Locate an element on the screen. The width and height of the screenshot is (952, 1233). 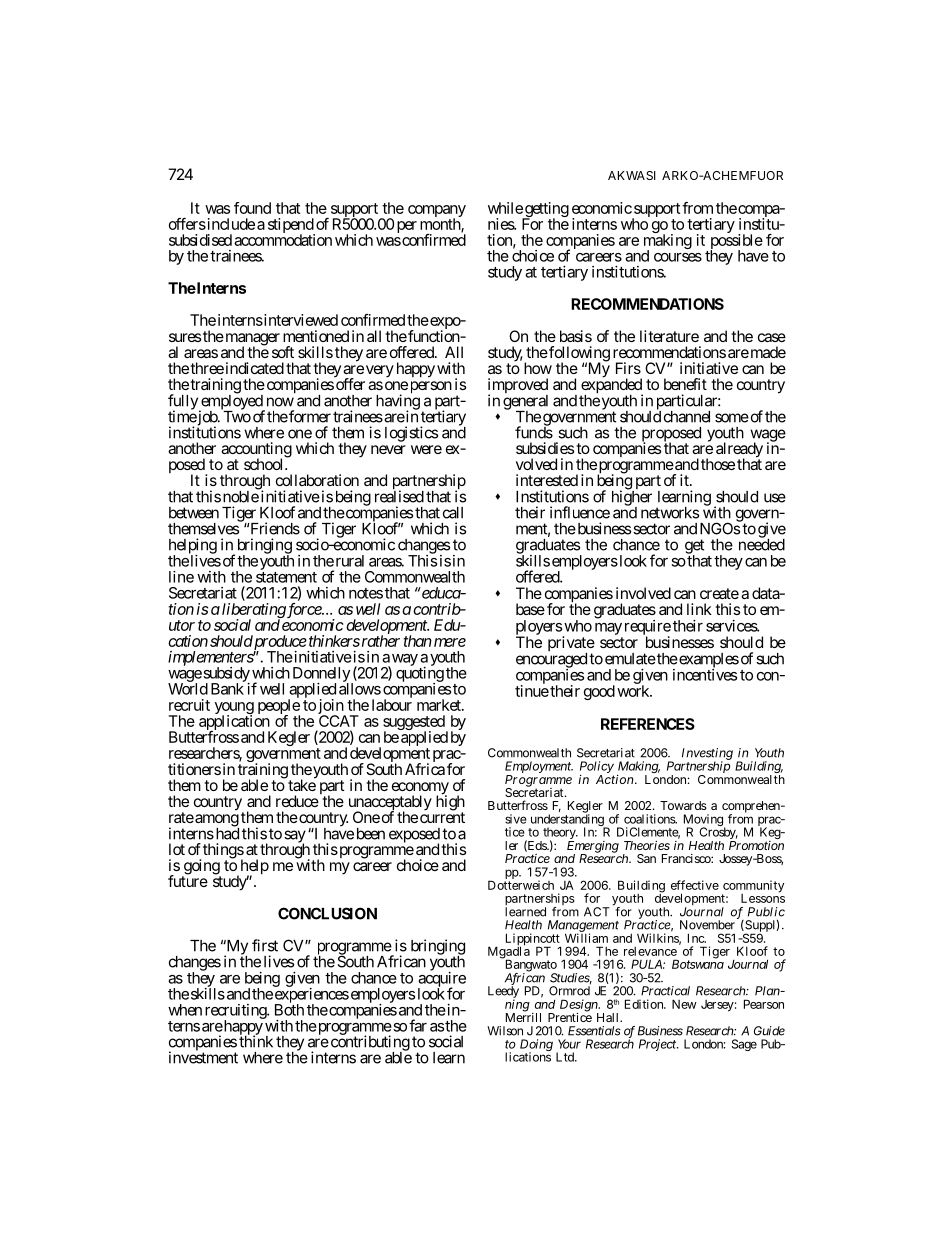
those is located at coordinates (718, 464).
